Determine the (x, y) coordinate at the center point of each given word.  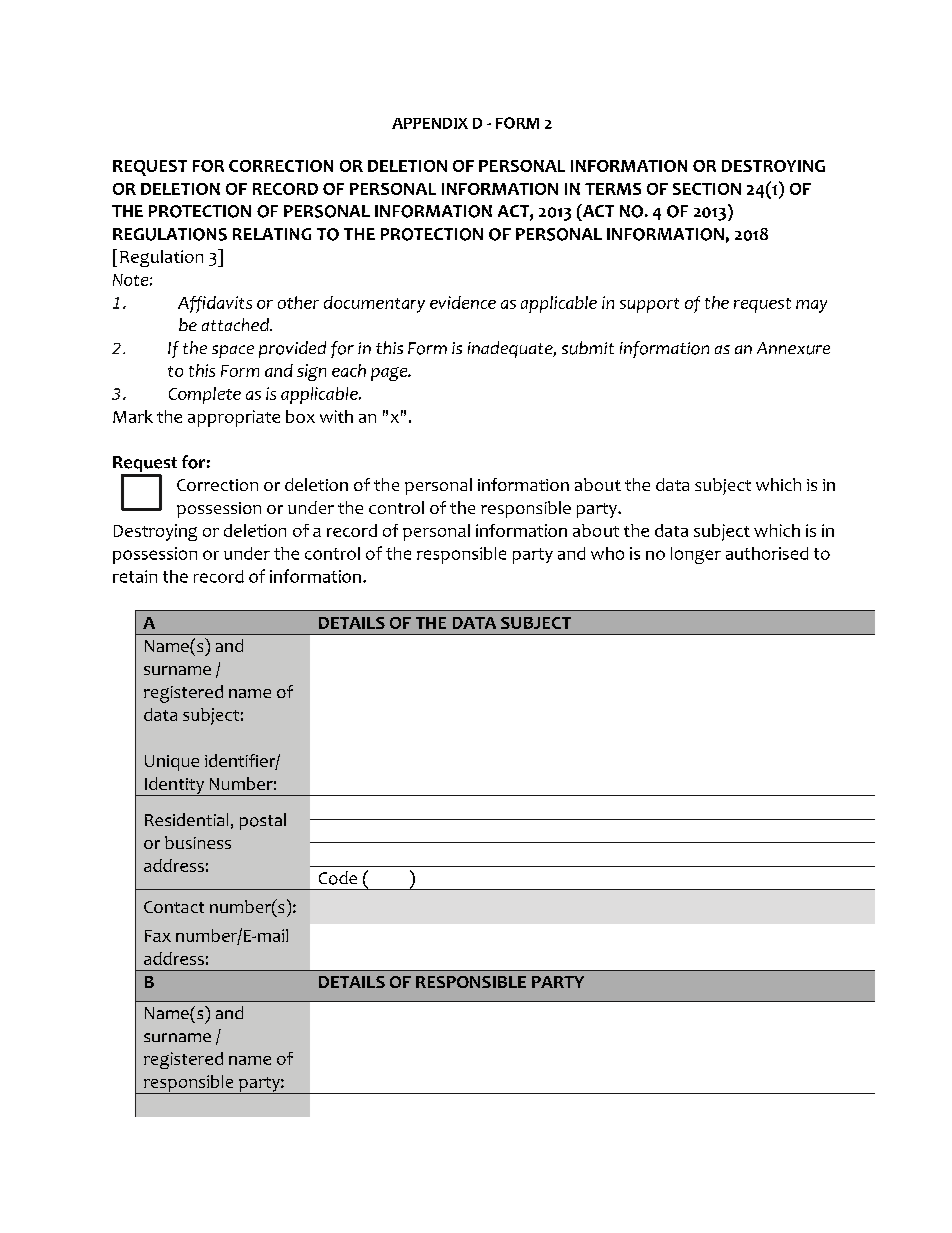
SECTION (707, 189)
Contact (174, 907)
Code (338, 878)
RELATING (272, 234)
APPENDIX (430, 123)
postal (263, 821)
